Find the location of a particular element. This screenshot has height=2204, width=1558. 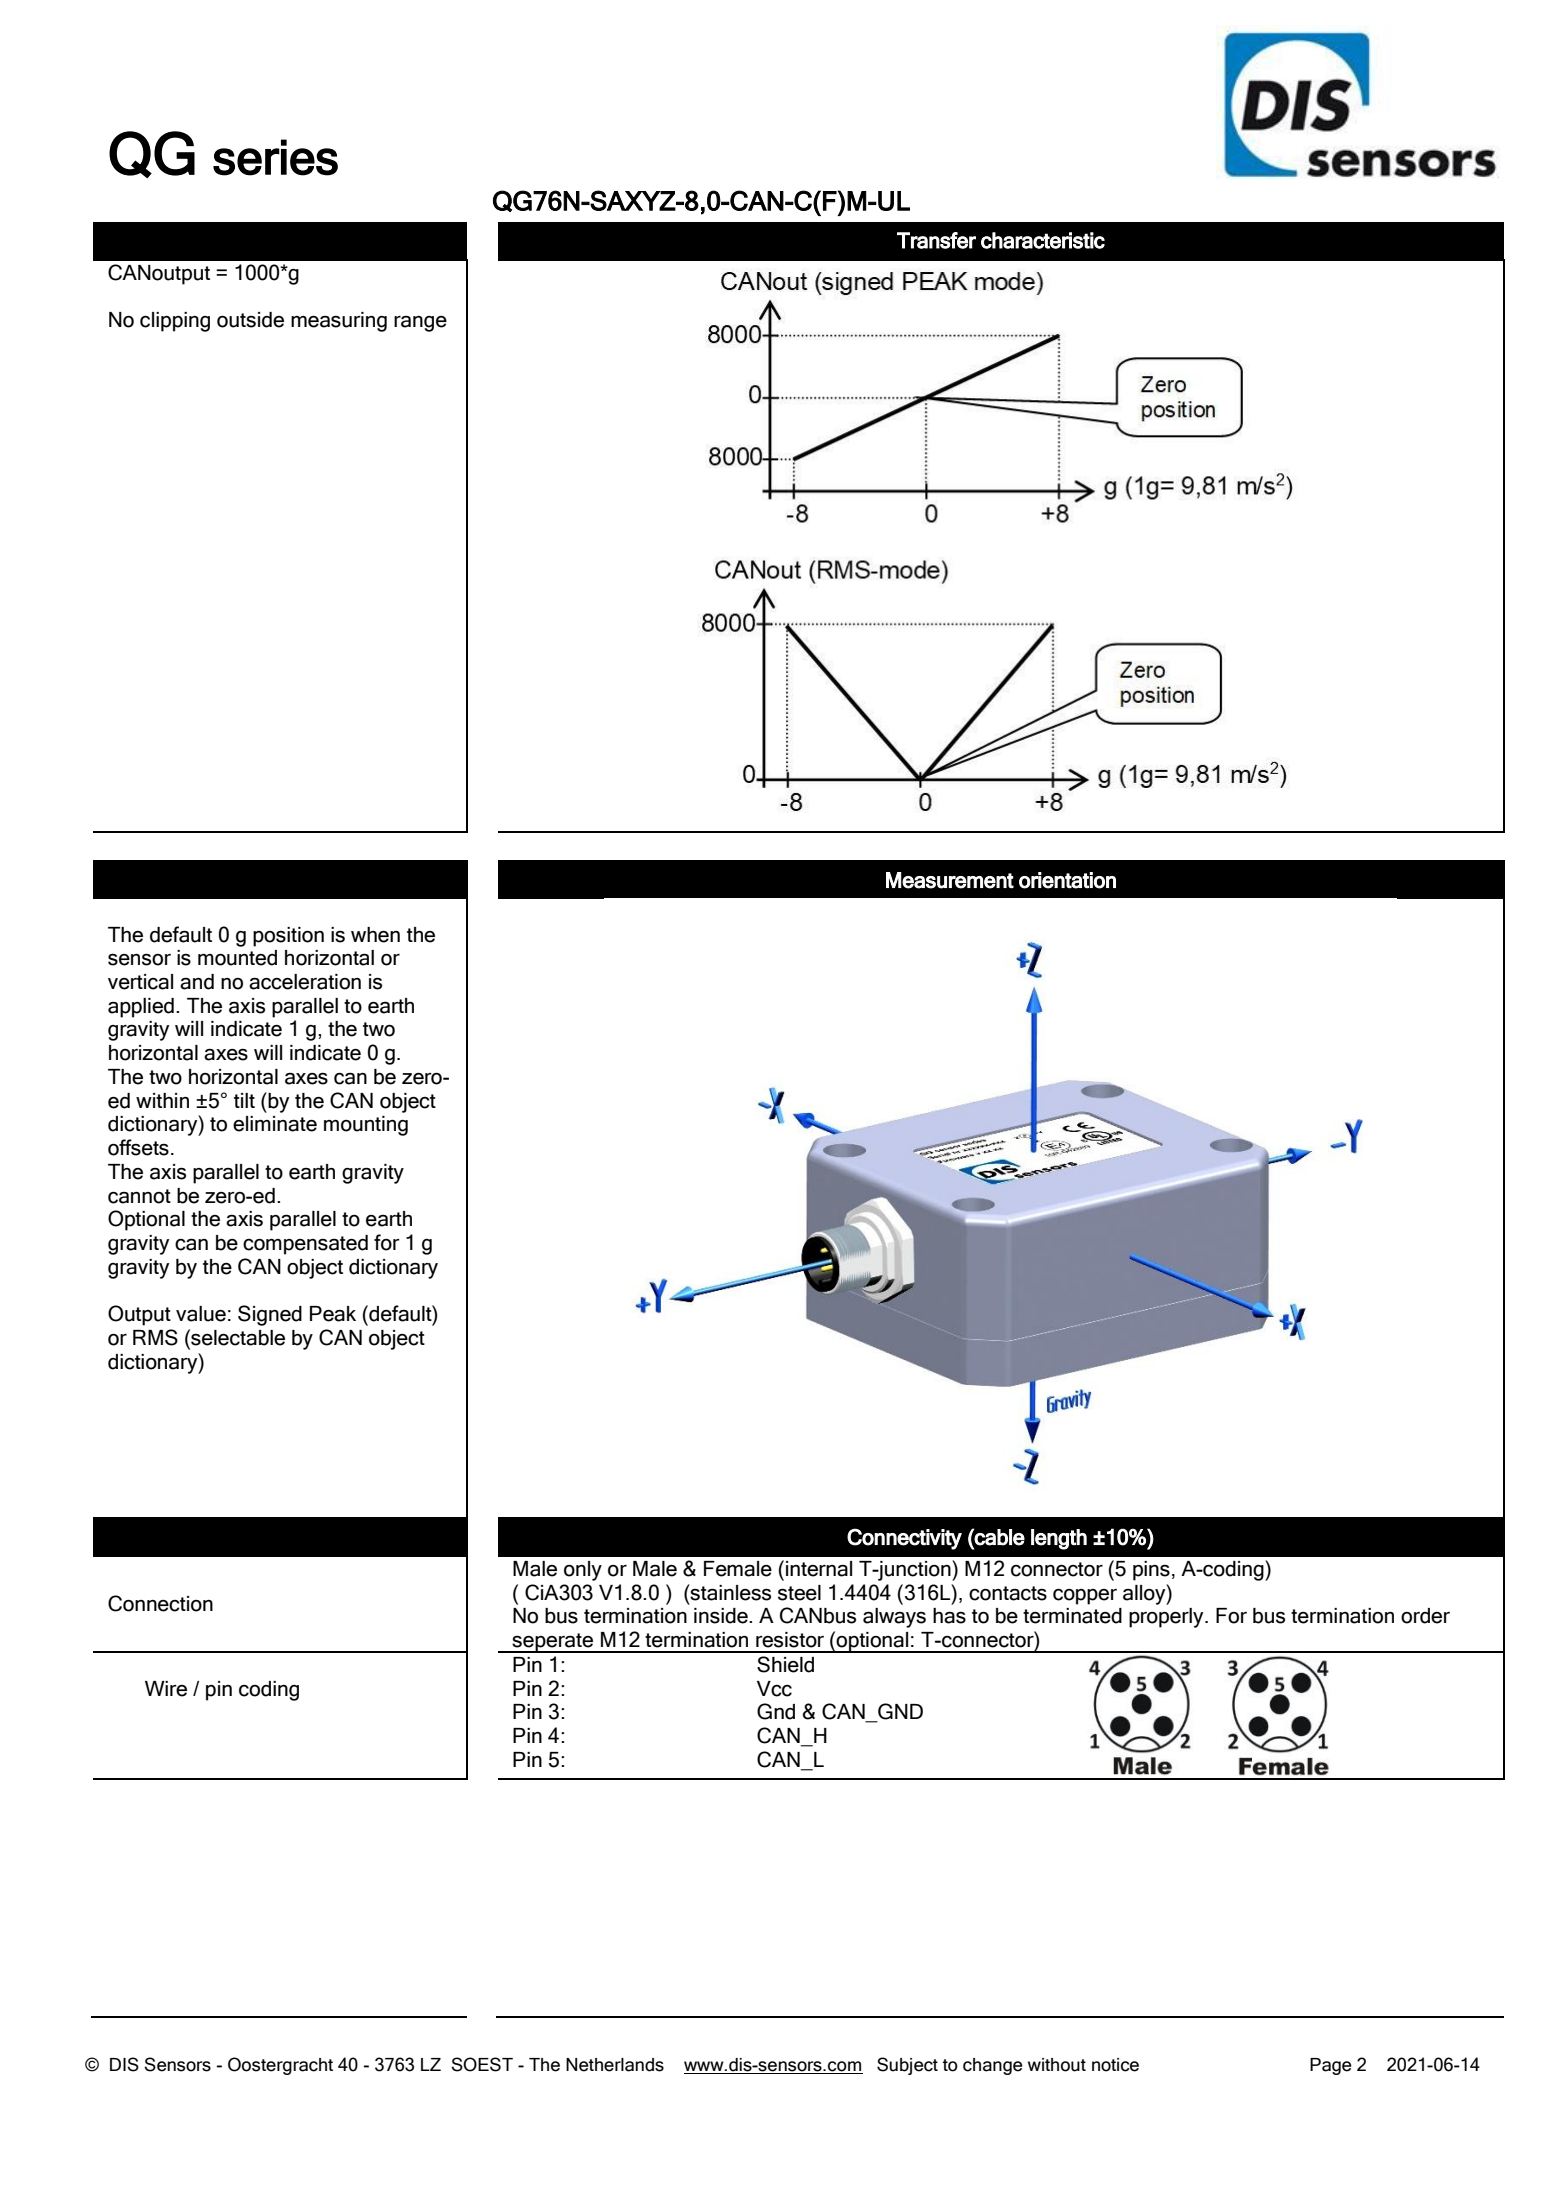

characteristic is located at coordinates (1043, 240).
